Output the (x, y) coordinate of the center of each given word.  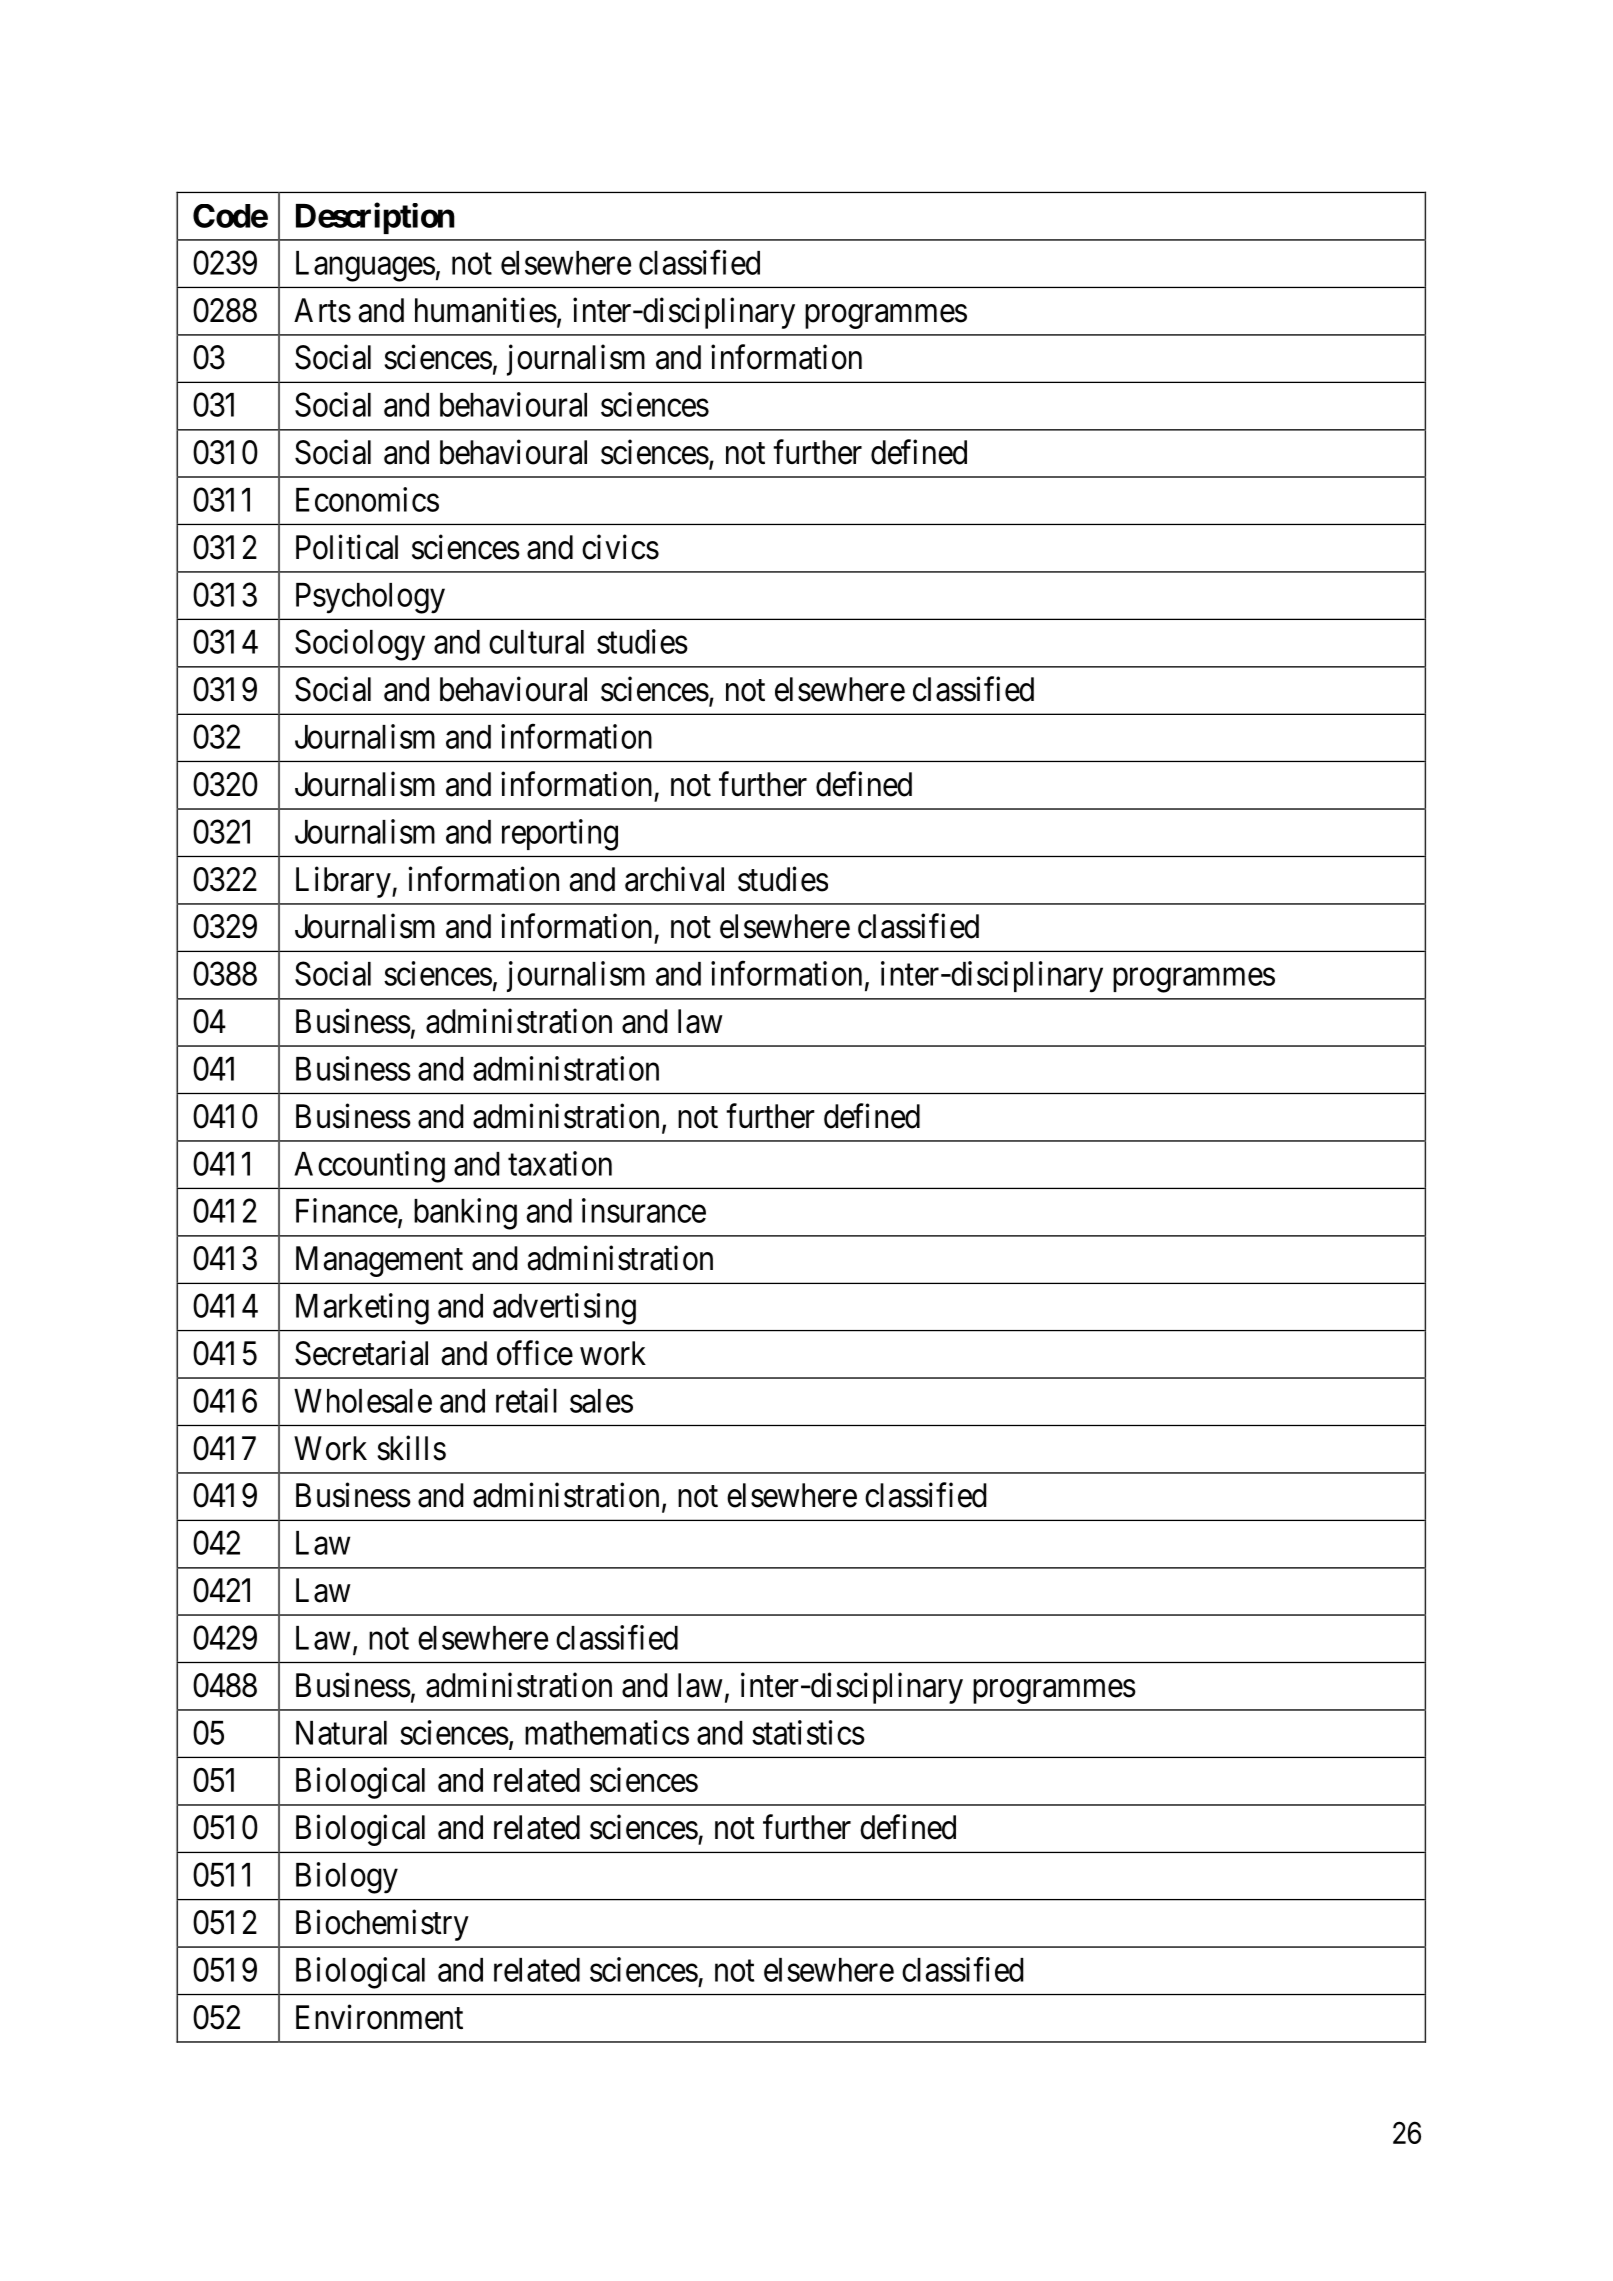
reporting (560, 835)
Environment (379, 2017)
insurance (644, 1210)
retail (526, 1400)
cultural (536, 642)
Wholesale (363, 1401)
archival (674, 879)
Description (375, 218)
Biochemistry (382, 1925)
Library (344, 882)
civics (620, 547)
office (535, 1353)
